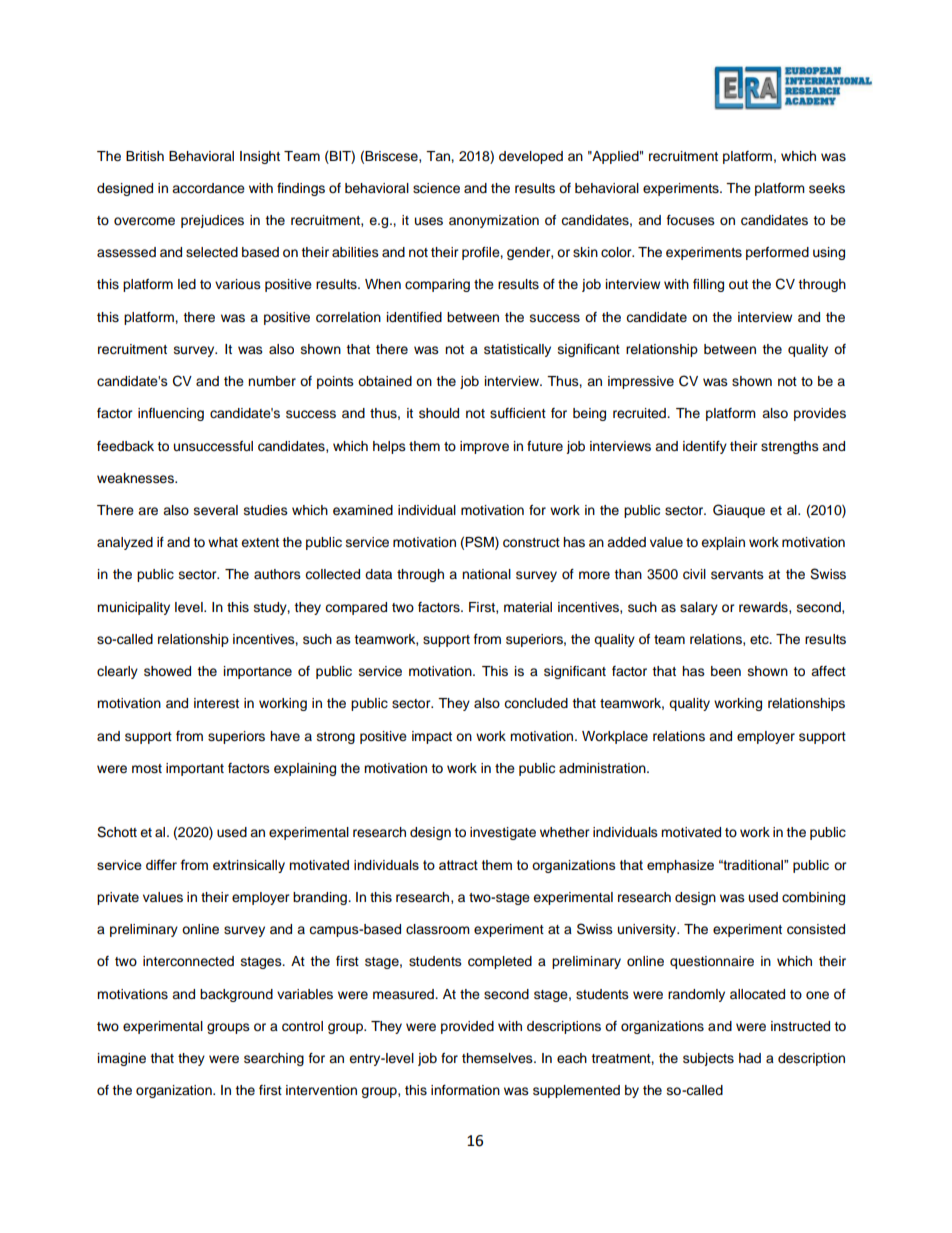  I want to click on etc, so click(760, 640).
